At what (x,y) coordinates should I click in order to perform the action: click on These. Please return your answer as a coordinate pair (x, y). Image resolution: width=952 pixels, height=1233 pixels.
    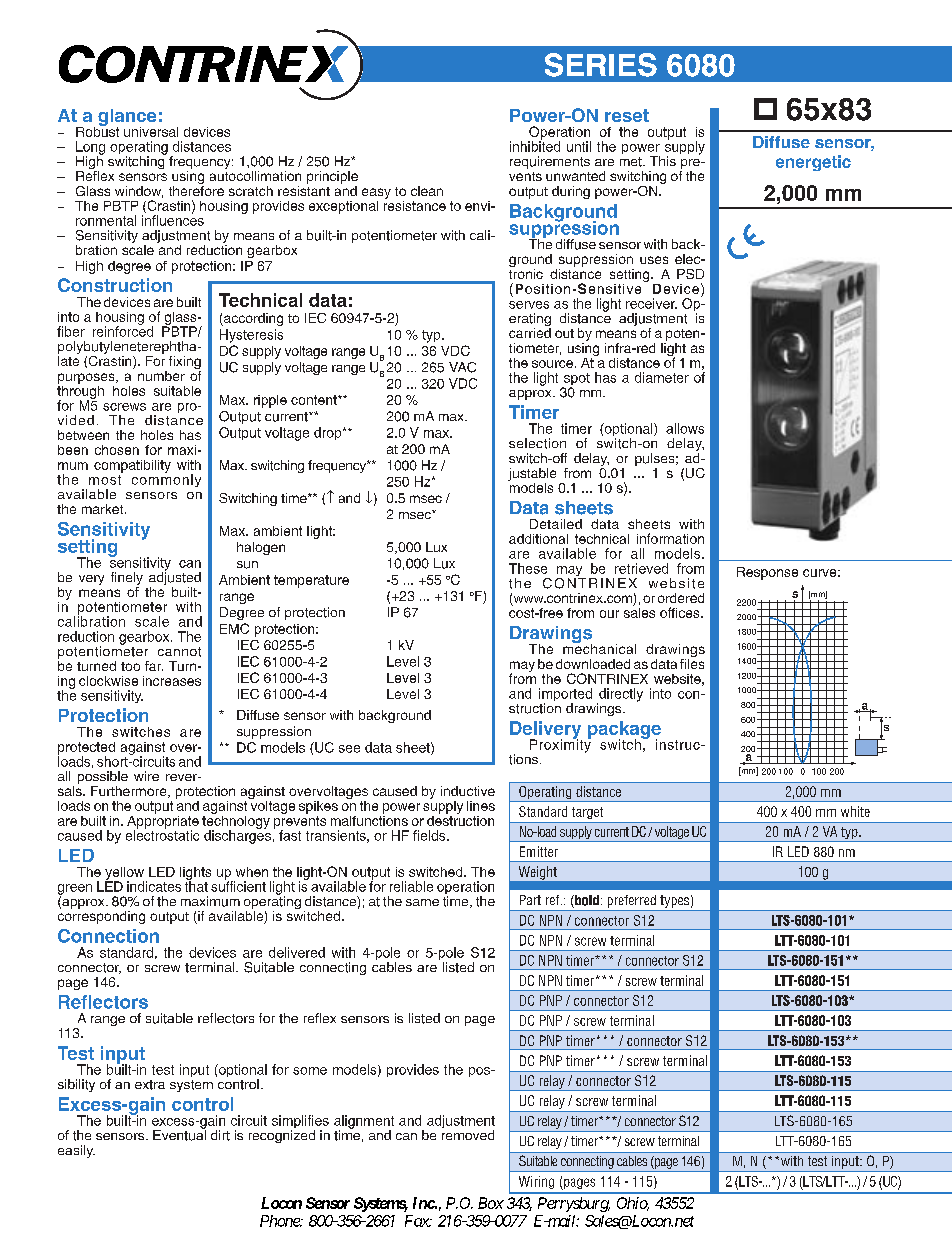
    Looking at the image, I should click on (528, 568).
